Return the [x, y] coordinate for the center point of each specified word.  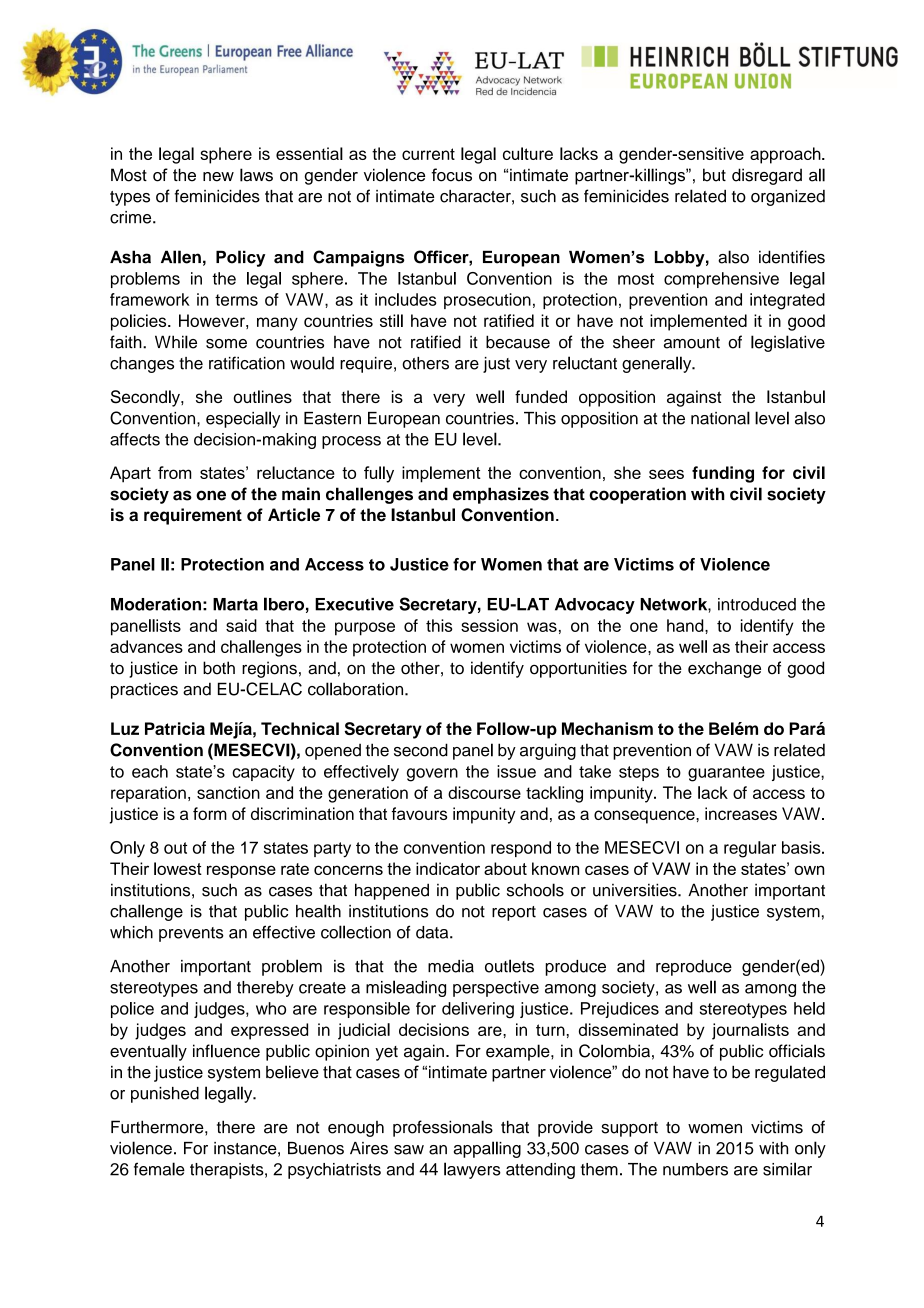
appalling [487, 1149]
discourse [484, 792]
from [175, 472]
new [218, 177]
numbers [695, 1169]
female [159, 1169]
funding [723, 474]
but [714, 175]
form [210, 813]
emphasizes [501, 495]
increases [741, 813]
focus [451, 175]
